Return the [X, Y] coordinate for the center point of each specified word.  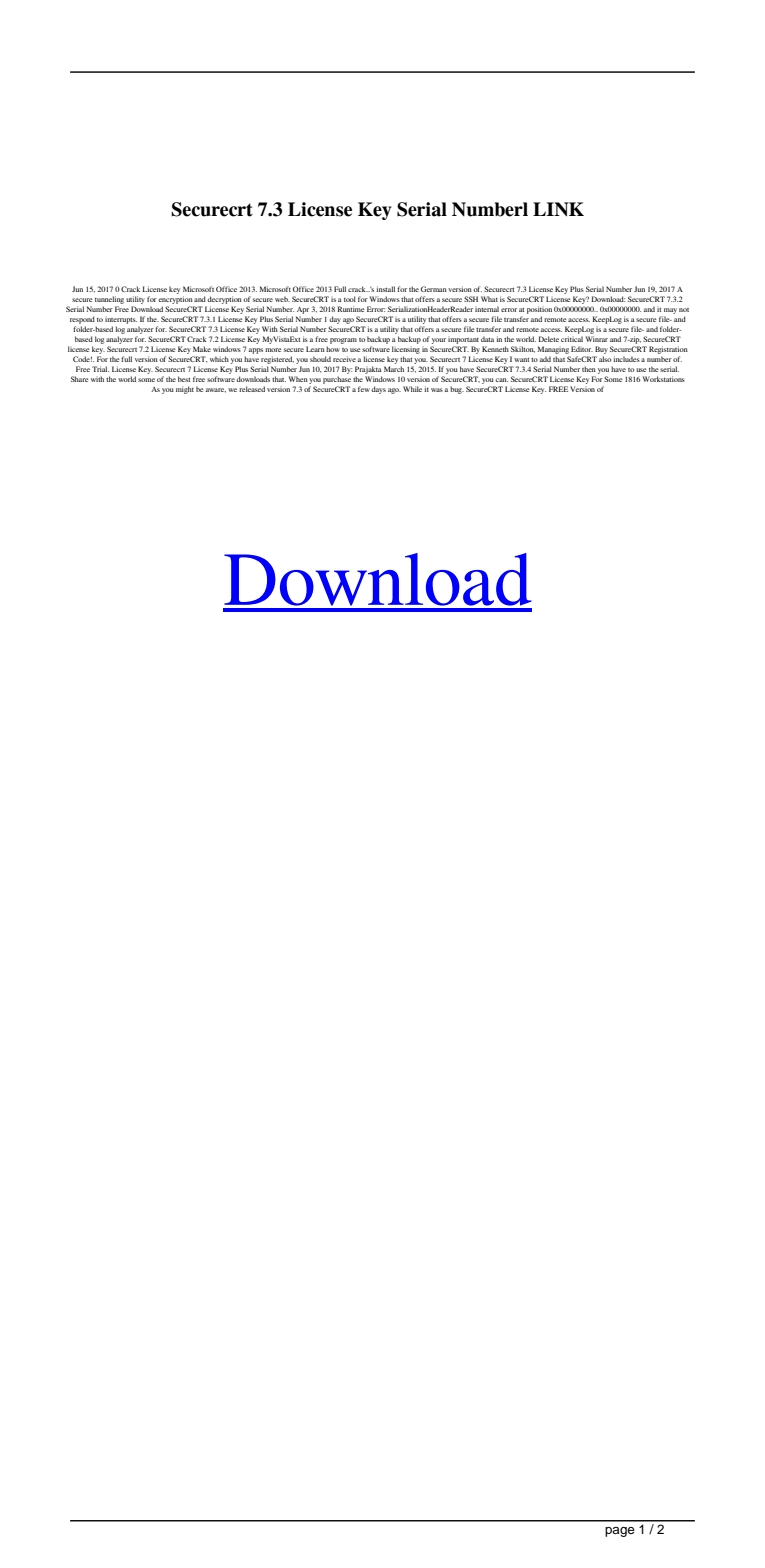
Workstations [664, 379]
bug [457, 390]
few [364, 389]
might [185, 390]
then [589, 369]
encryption [175, 300]
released [252, 389]
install [385, 289]
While [412, 389]
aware [216, 390]
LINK [558, 209]
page [620, 1532]
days [378, 390]
